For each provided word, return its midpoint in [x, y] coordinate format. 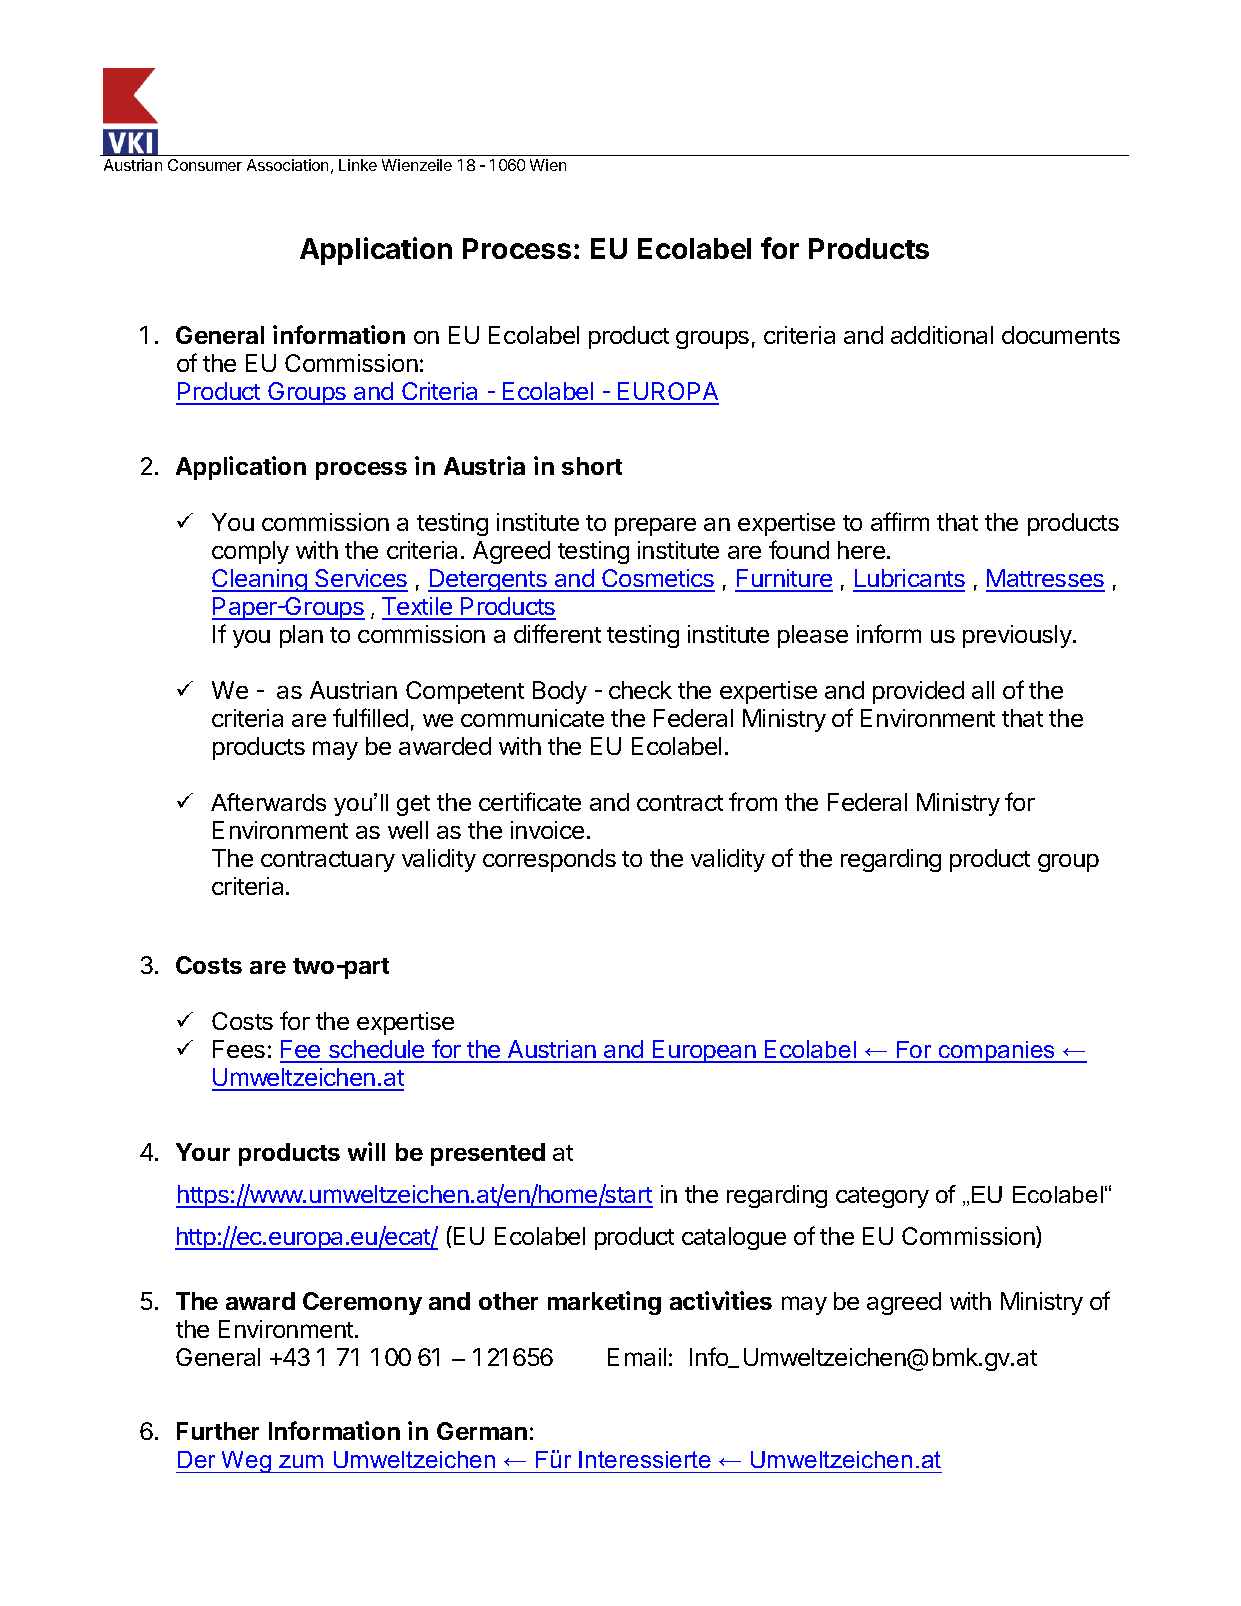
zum [301, 1461]
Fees [239, 1049]
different [557, 633]
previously [1018, 636]
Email [637, 1357]
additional [942, 335]
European [704, 1051]
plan [301, 636]
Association [287, 165]
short [592, 466]
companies [997, 1052]
